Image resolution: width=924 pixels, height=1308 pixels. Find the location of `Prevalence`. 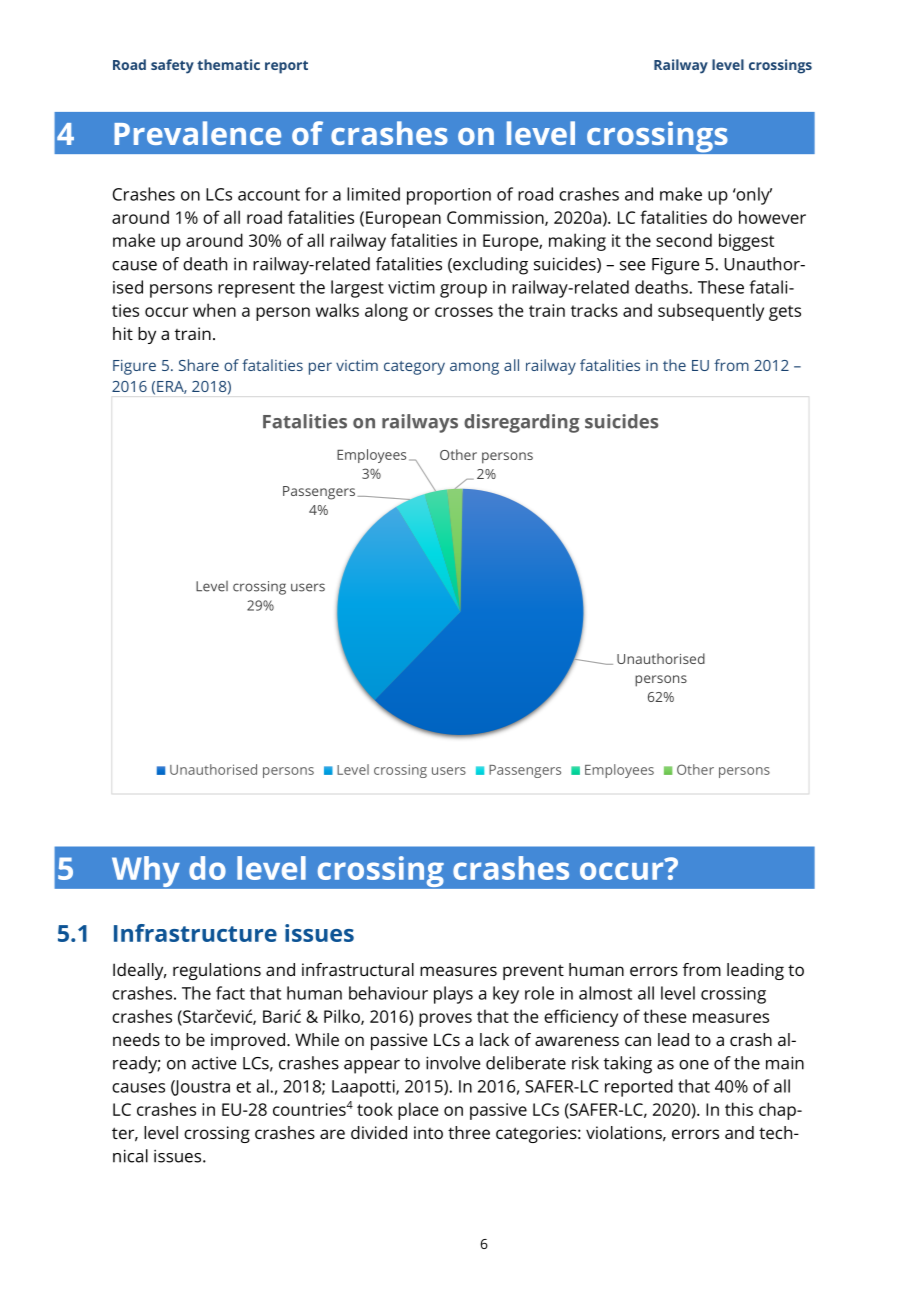

Prevalence is located at coordinates (197, 133).
